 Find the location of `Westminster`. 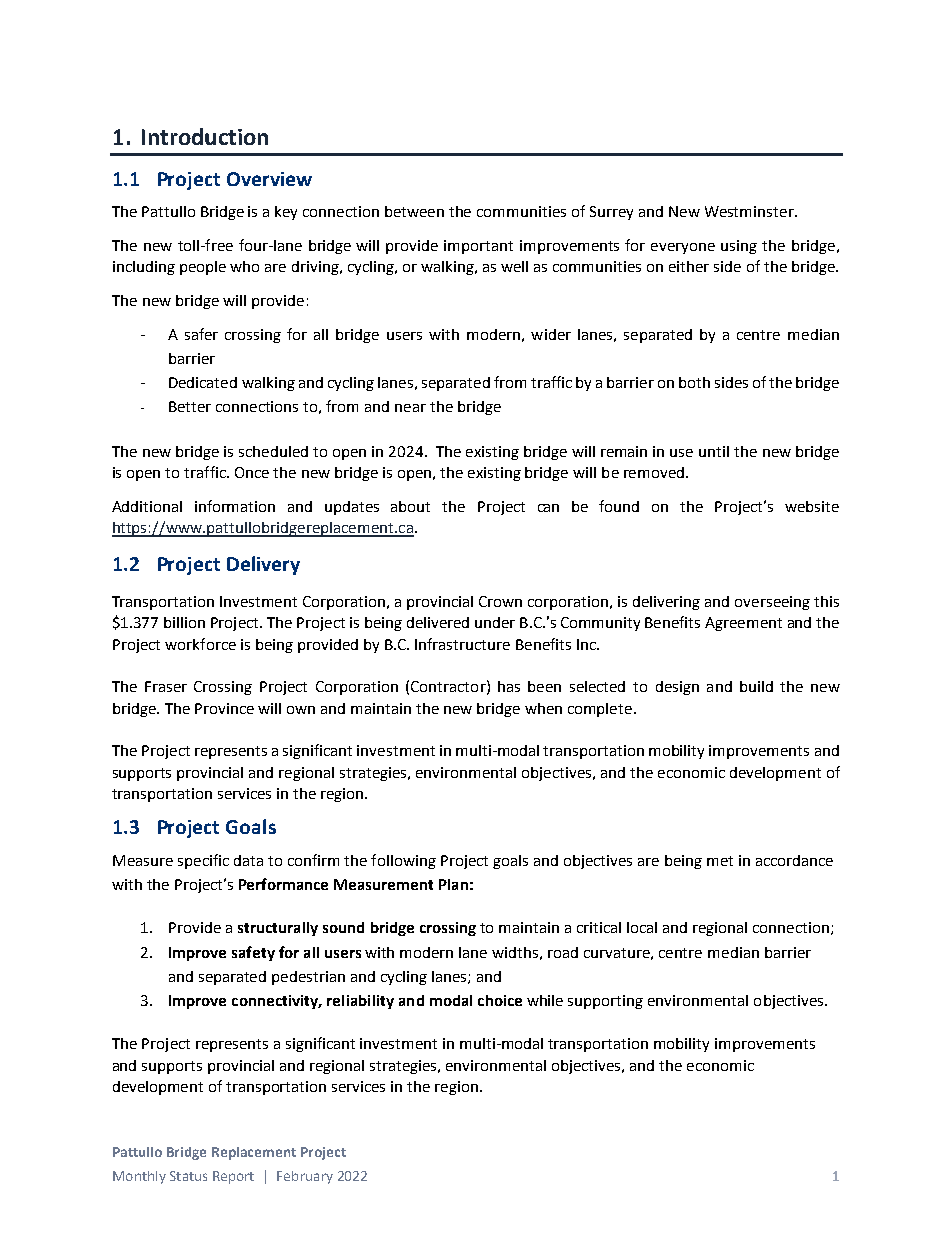

Westminster is located at coordinates (750, 211).
